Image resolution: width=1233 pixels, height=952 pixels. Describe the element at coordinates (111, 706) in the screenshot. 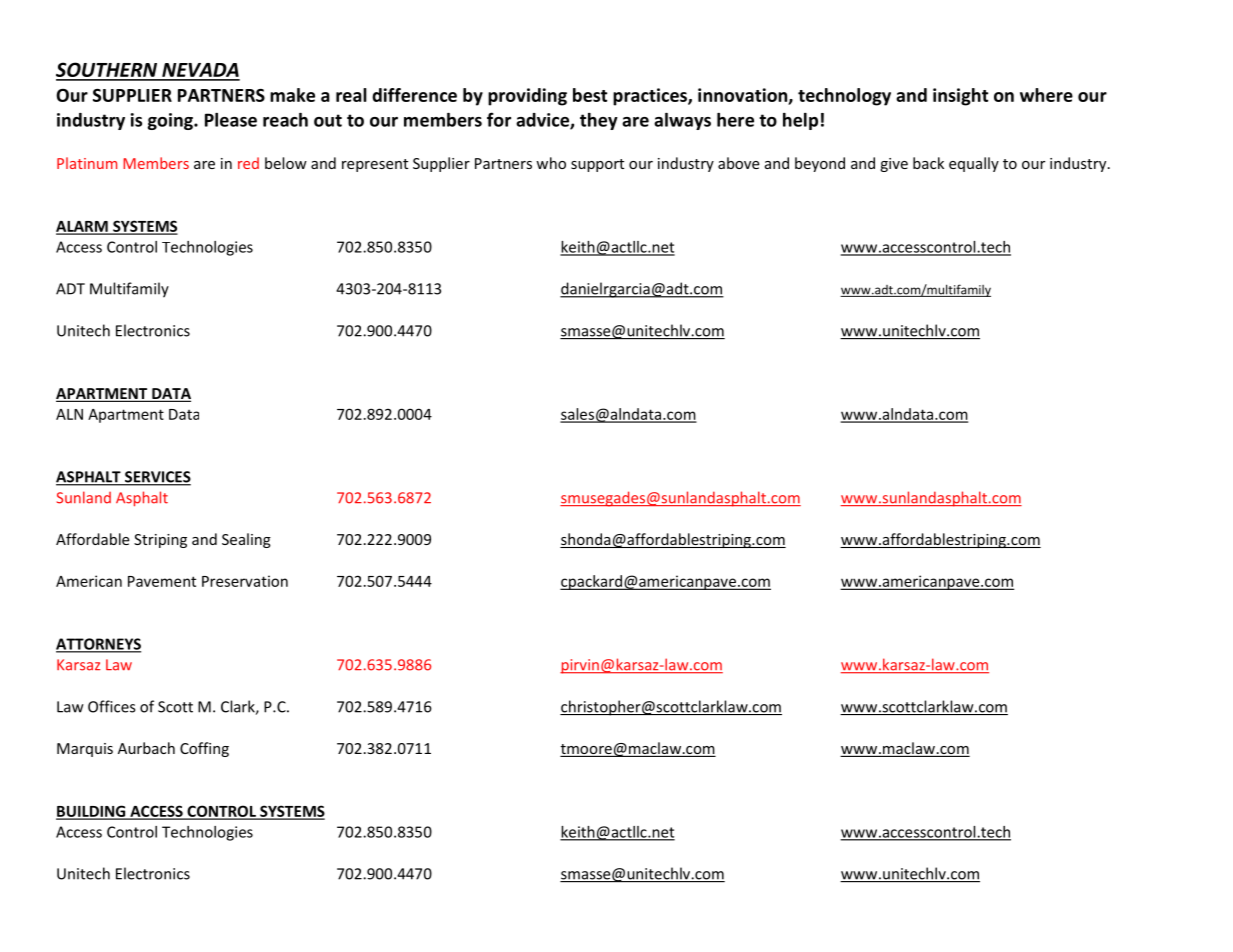

I see `Offices` at that location.
